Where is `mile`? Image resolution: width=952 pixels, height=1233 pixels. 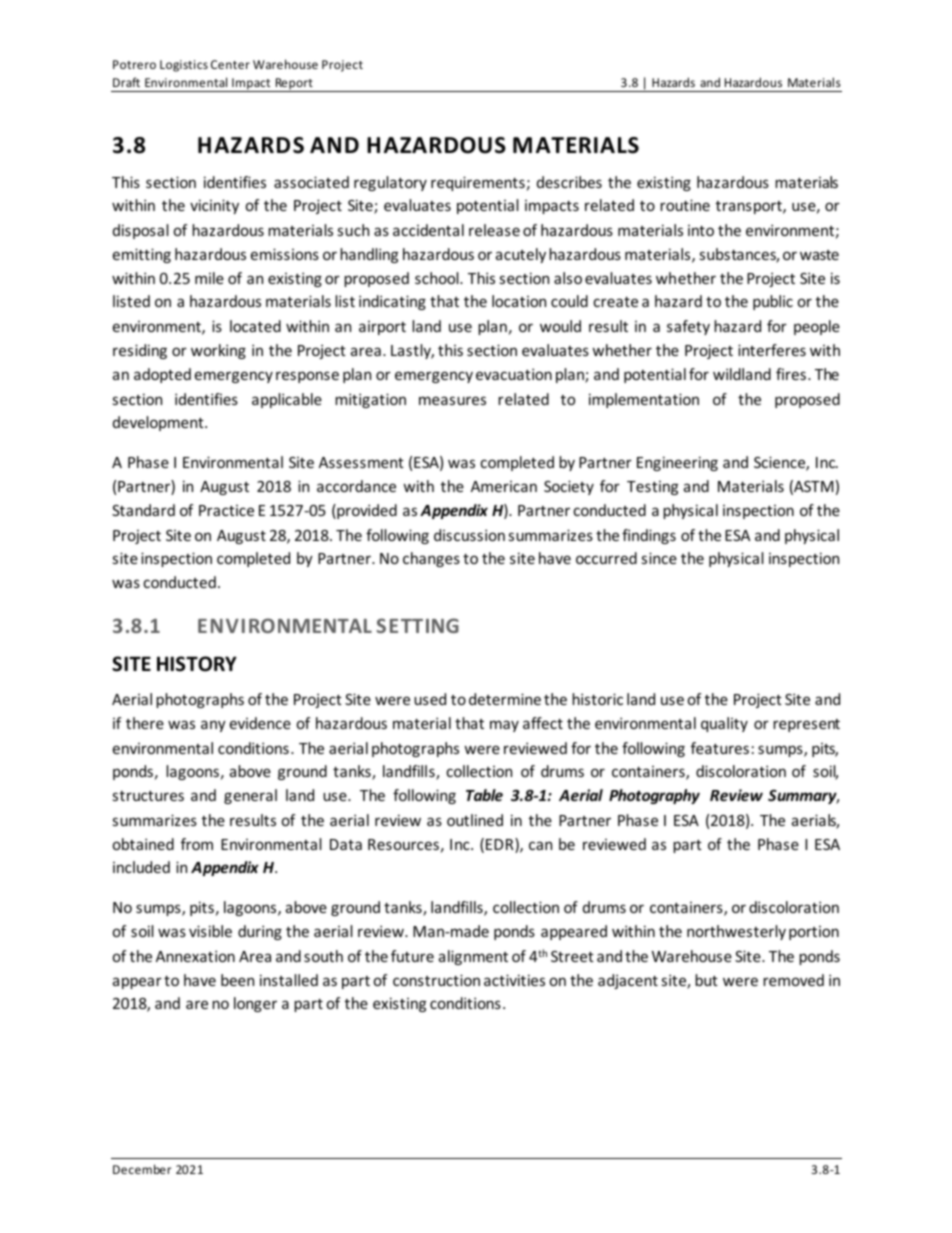 mile is located at coordinates (209, 278).
